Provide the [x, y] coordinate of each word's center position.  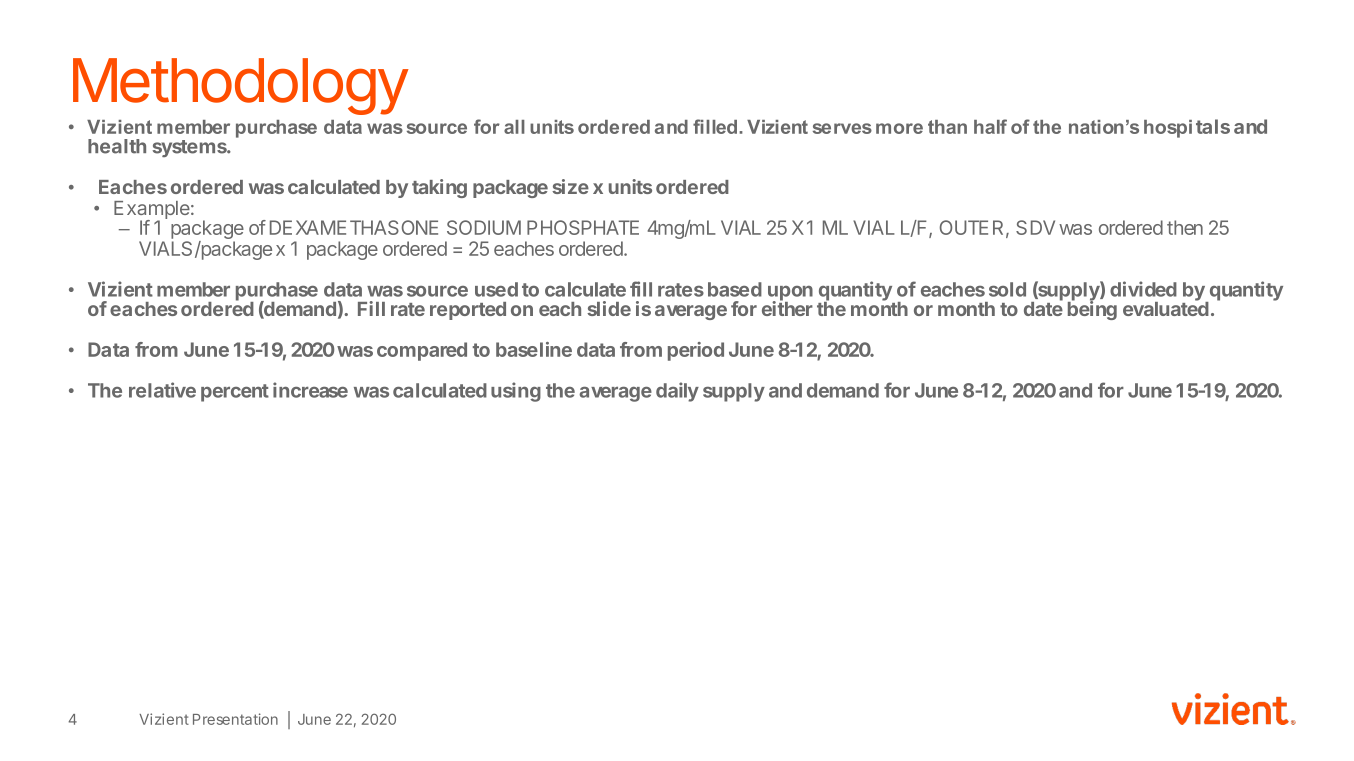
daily [677, 392]
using [516, 392]
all [514, 127]
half [990, 126]
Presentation [235, 719]
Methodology [240, 86]
